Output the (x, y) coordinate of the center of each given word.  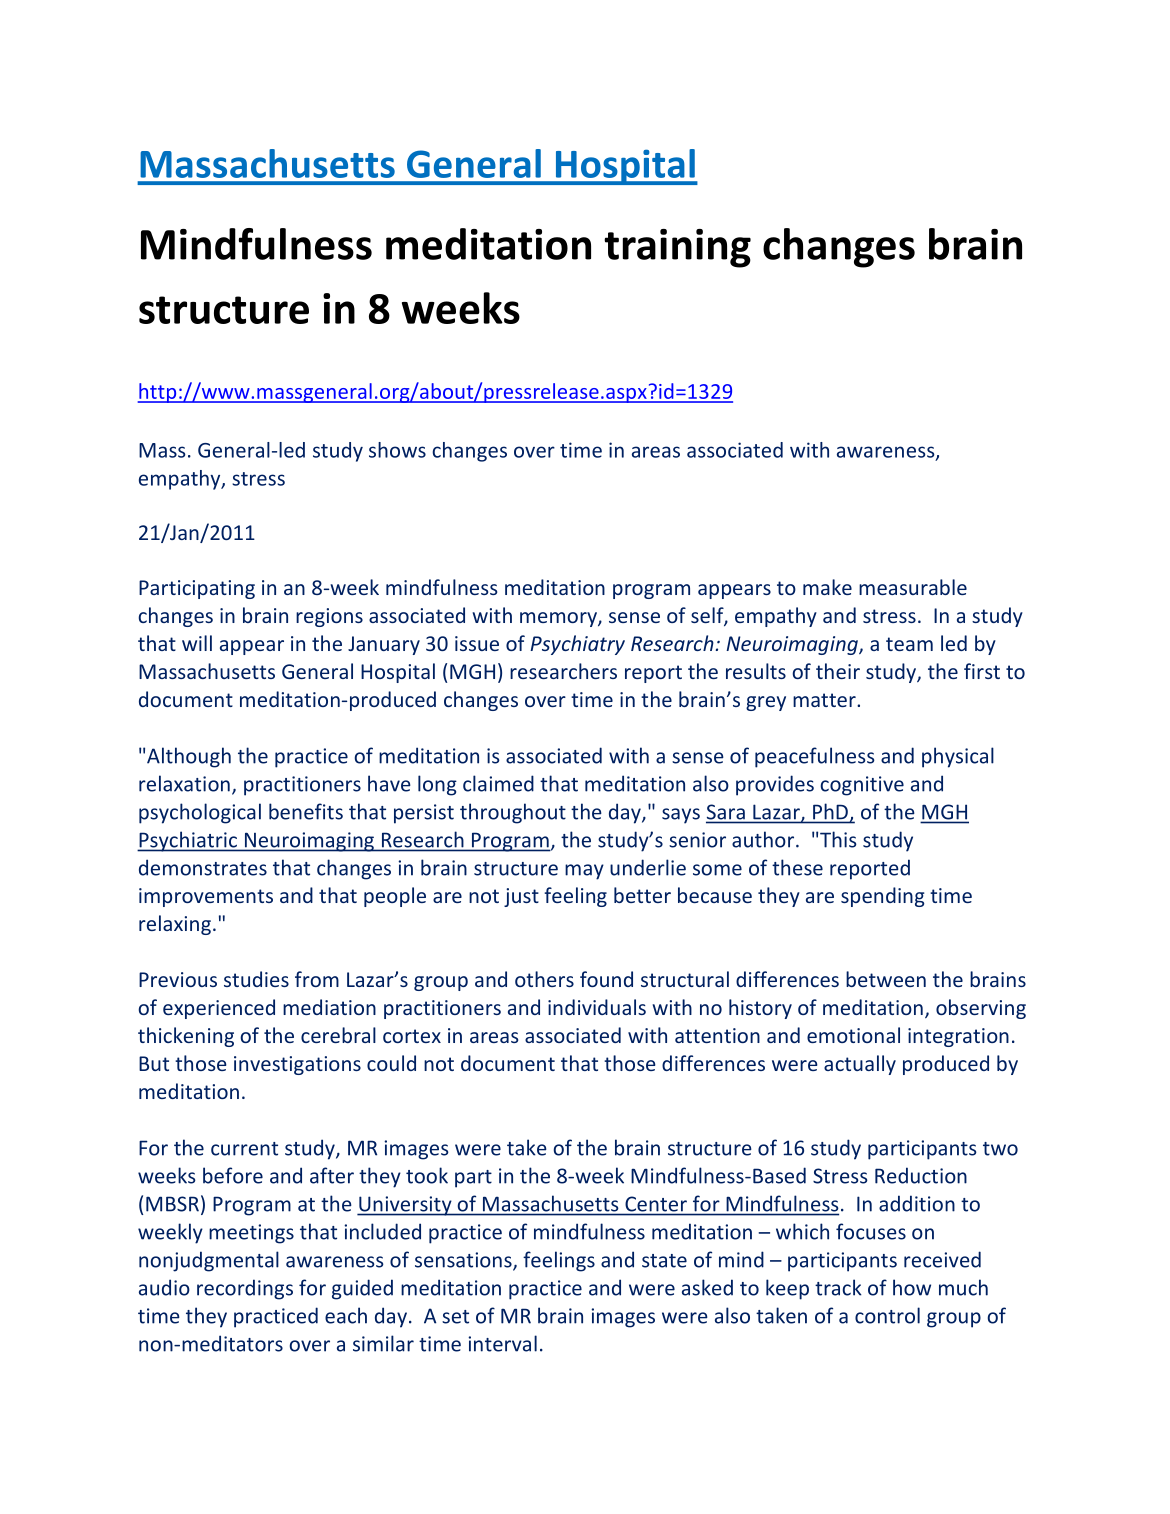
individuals (597, 1007)
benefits (306, 811)
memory (559, 619)
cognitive (862, 786)
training (677, 248)
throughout (513, 813)
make (827, 587)
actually (860, 1065)
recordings (245, 1289)
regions (329, 617)
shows (397, 450)
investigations (297, 1065)
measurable (913, 587)
